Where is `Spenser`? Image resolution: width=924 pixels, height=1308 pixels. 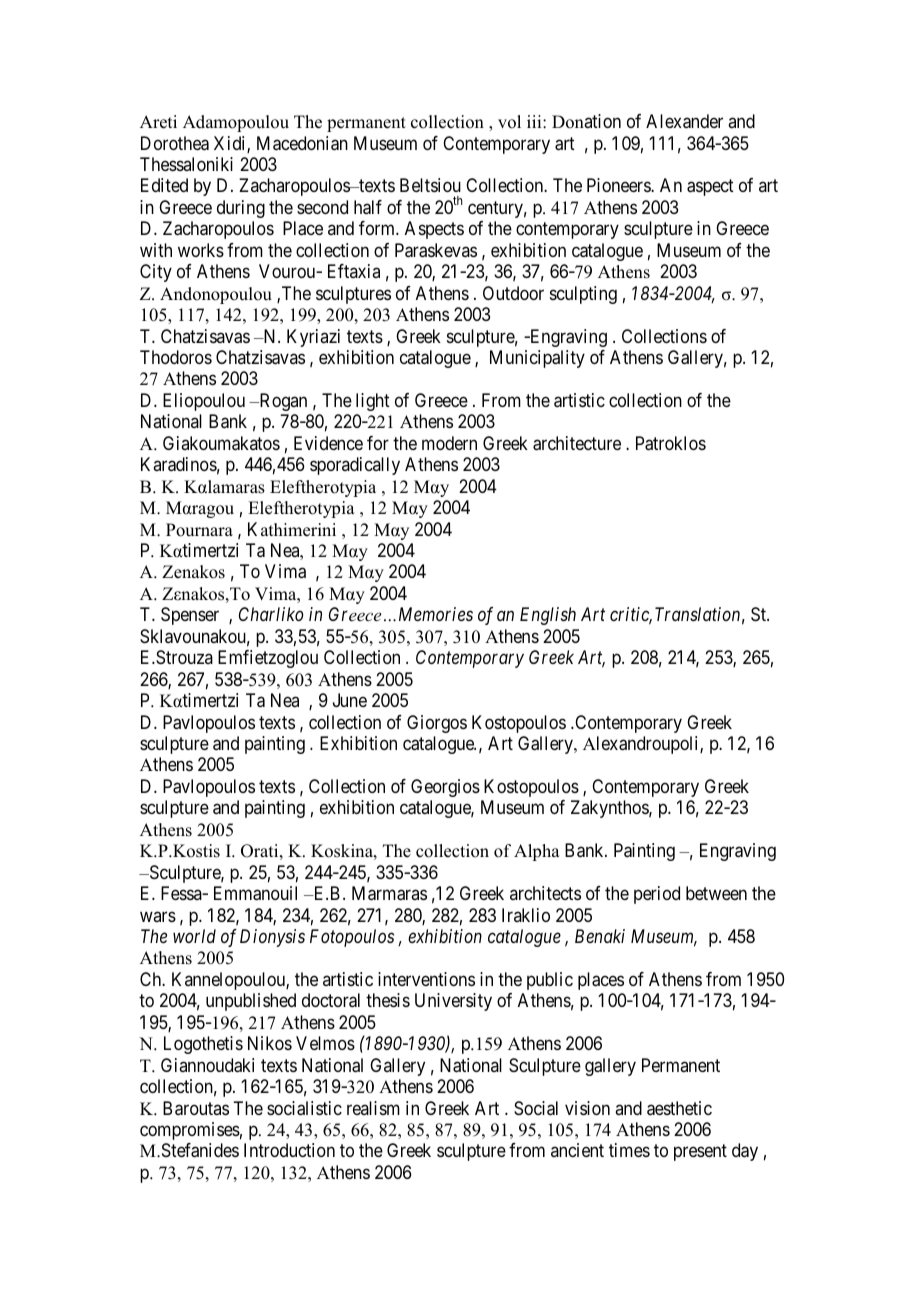
Spenser is located at coordinates (190, 616).
